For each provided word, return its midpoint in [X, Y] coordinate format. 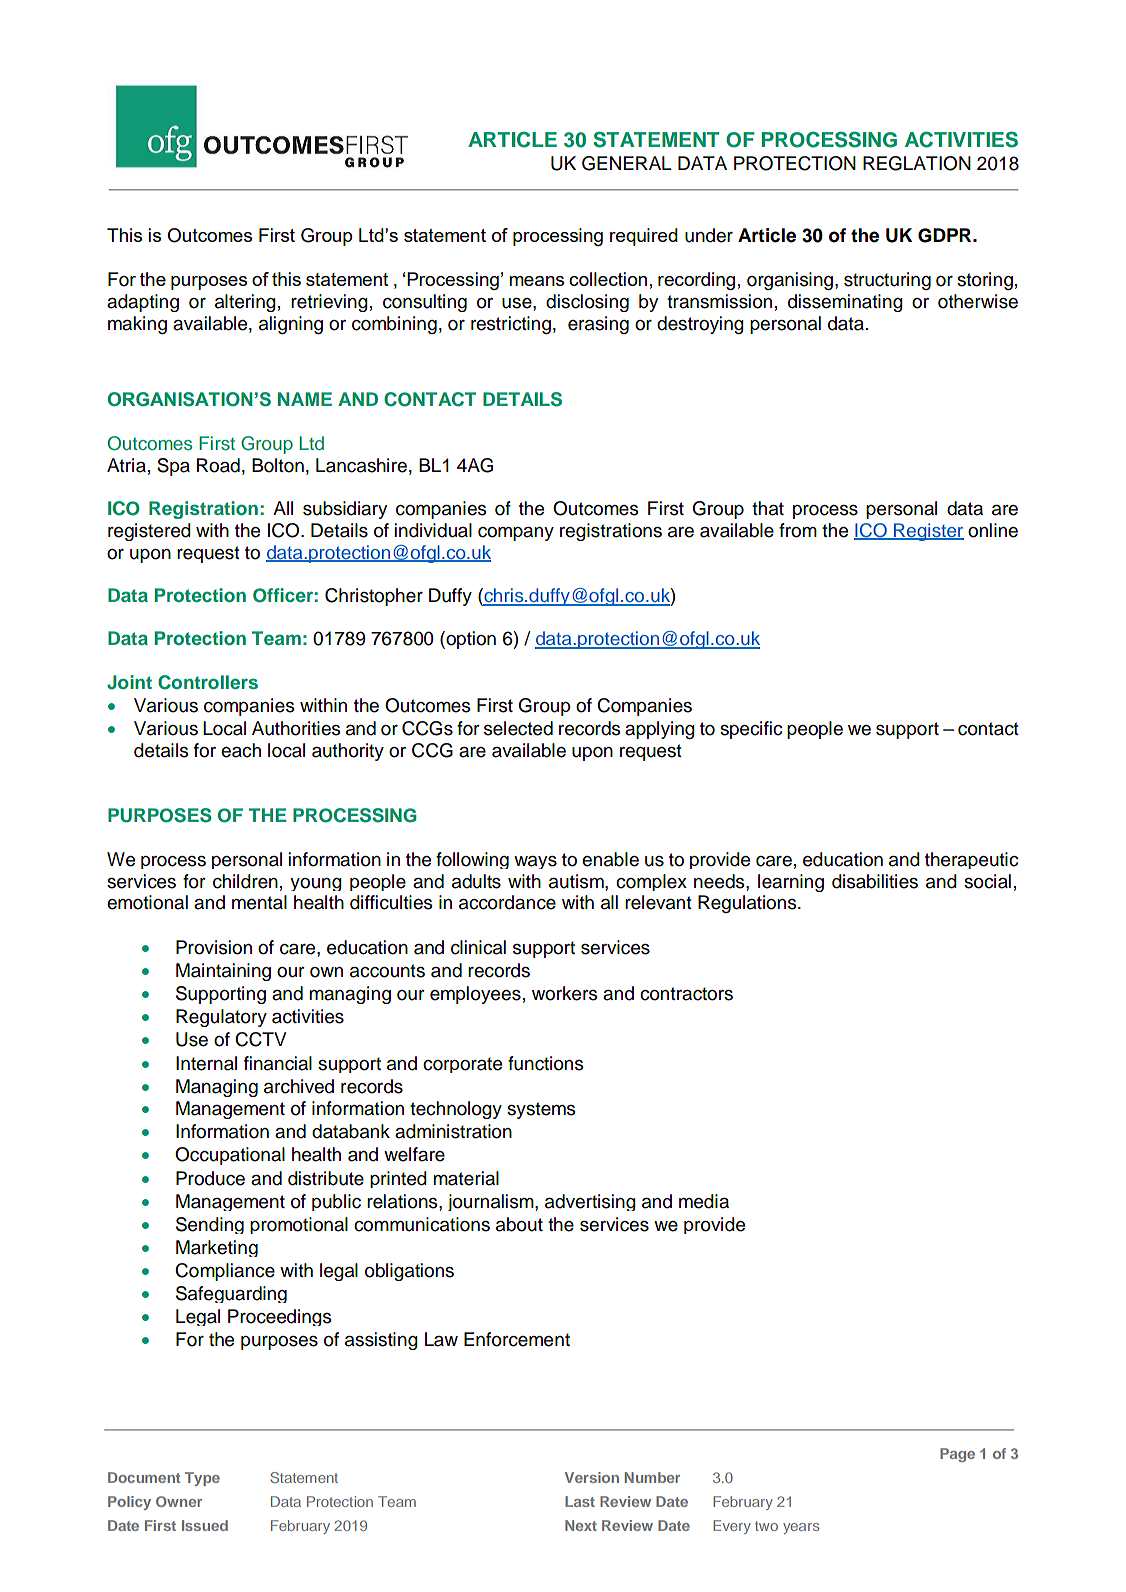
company [516, 534]
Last [580, 1501]
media [704, 1201]
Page [957, 1455]
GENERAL [627, 163]
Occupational [230, 1156]
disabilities [875, 881]
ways [535, 862]
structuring [887, 281]
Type [202, 1479]
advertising [590, 1202]
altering [245, 303]
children [245, 881]
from [798, 530]
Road [218, 465]
